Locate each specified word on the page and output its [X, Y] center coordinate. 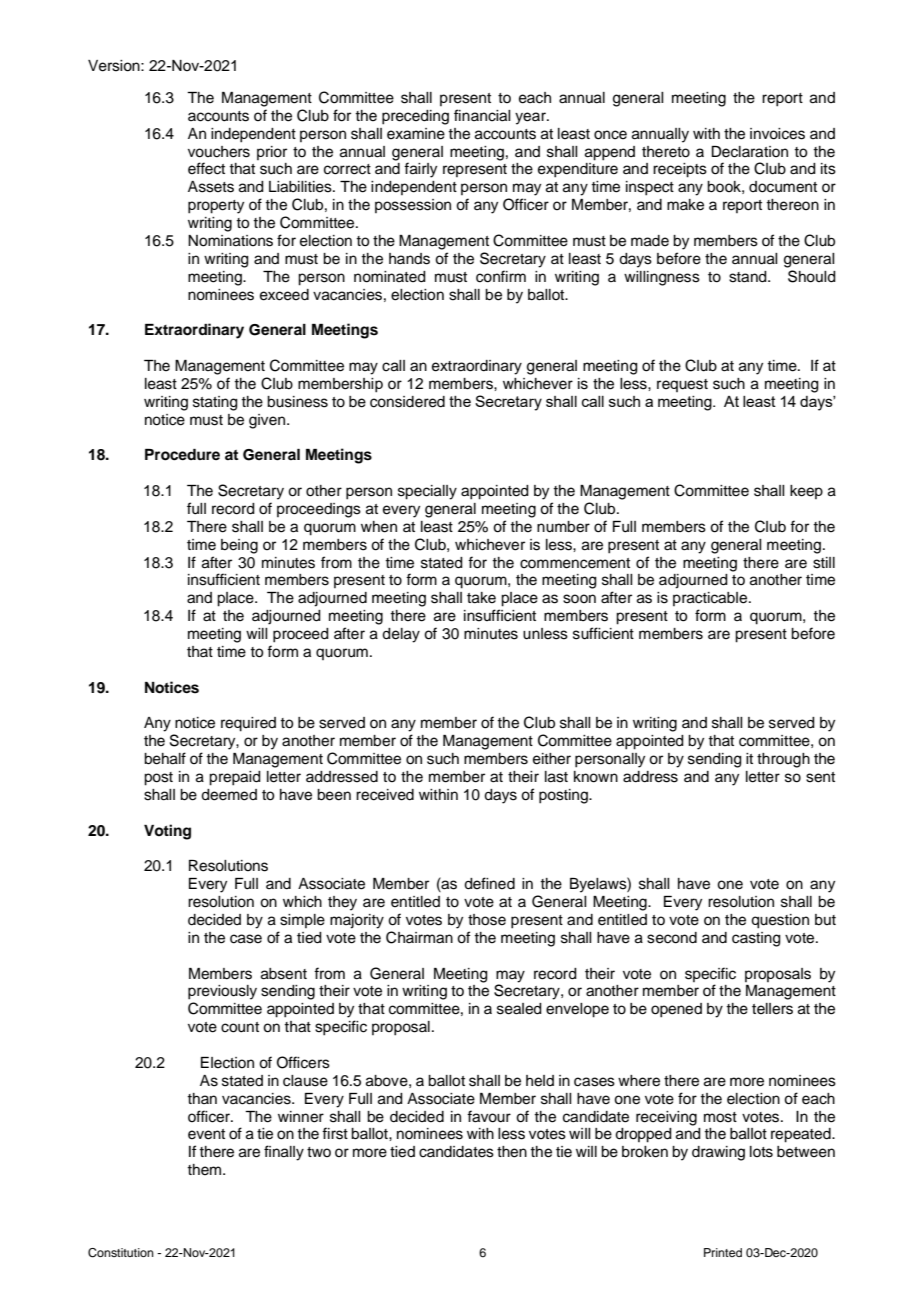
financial [482, 115]
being [239, 546]
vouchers [219, 152]
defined [489, 883]
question [780, 921]
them [205, 1170]
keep [806, 492]
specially [427, 492]
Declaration [750, 152]
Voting [167, 832]
